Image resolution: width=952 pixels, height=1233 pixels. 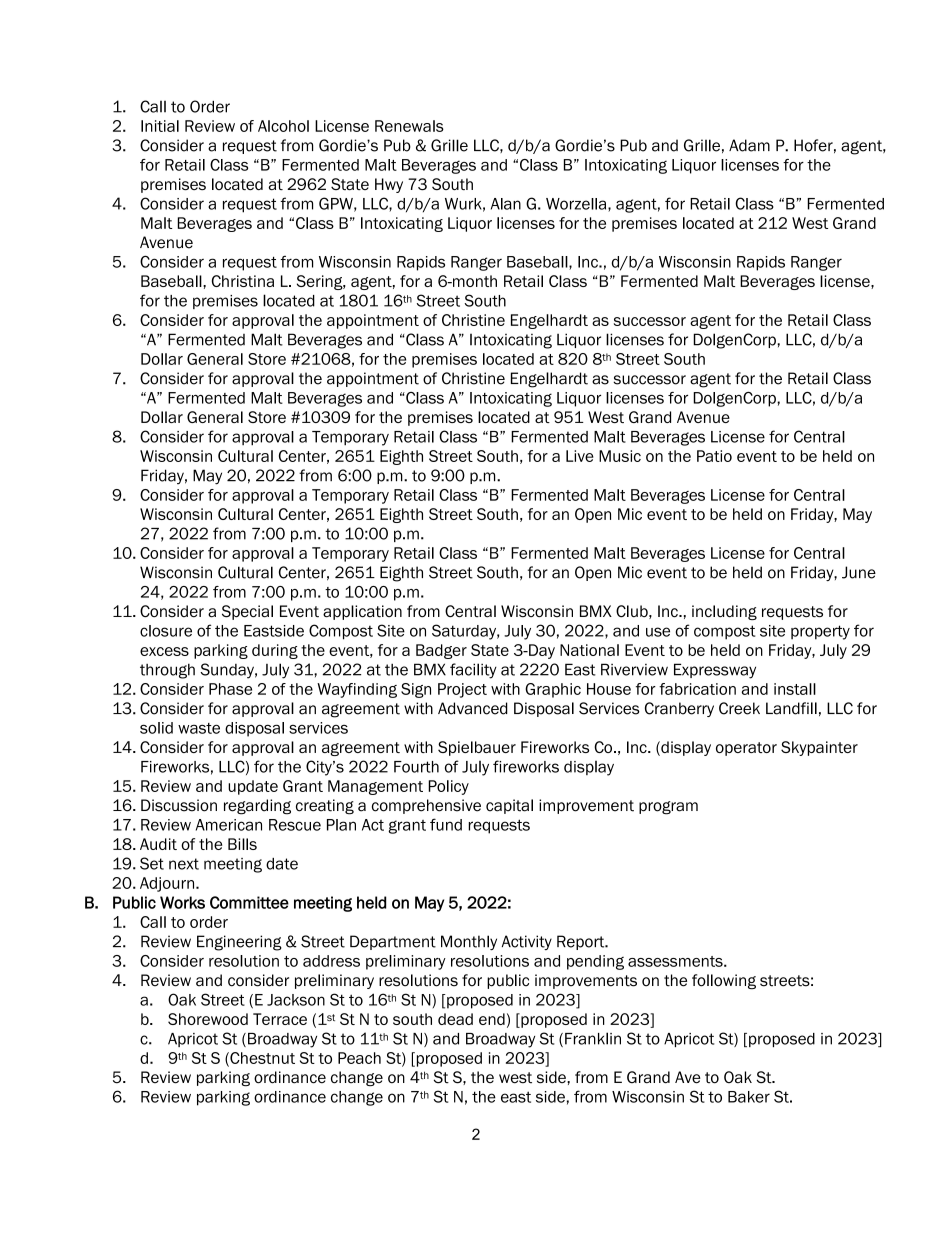 What do you see at coordinates (580, 456) in the screenshot?
I see `Live` at bounding box center [580, 456].
